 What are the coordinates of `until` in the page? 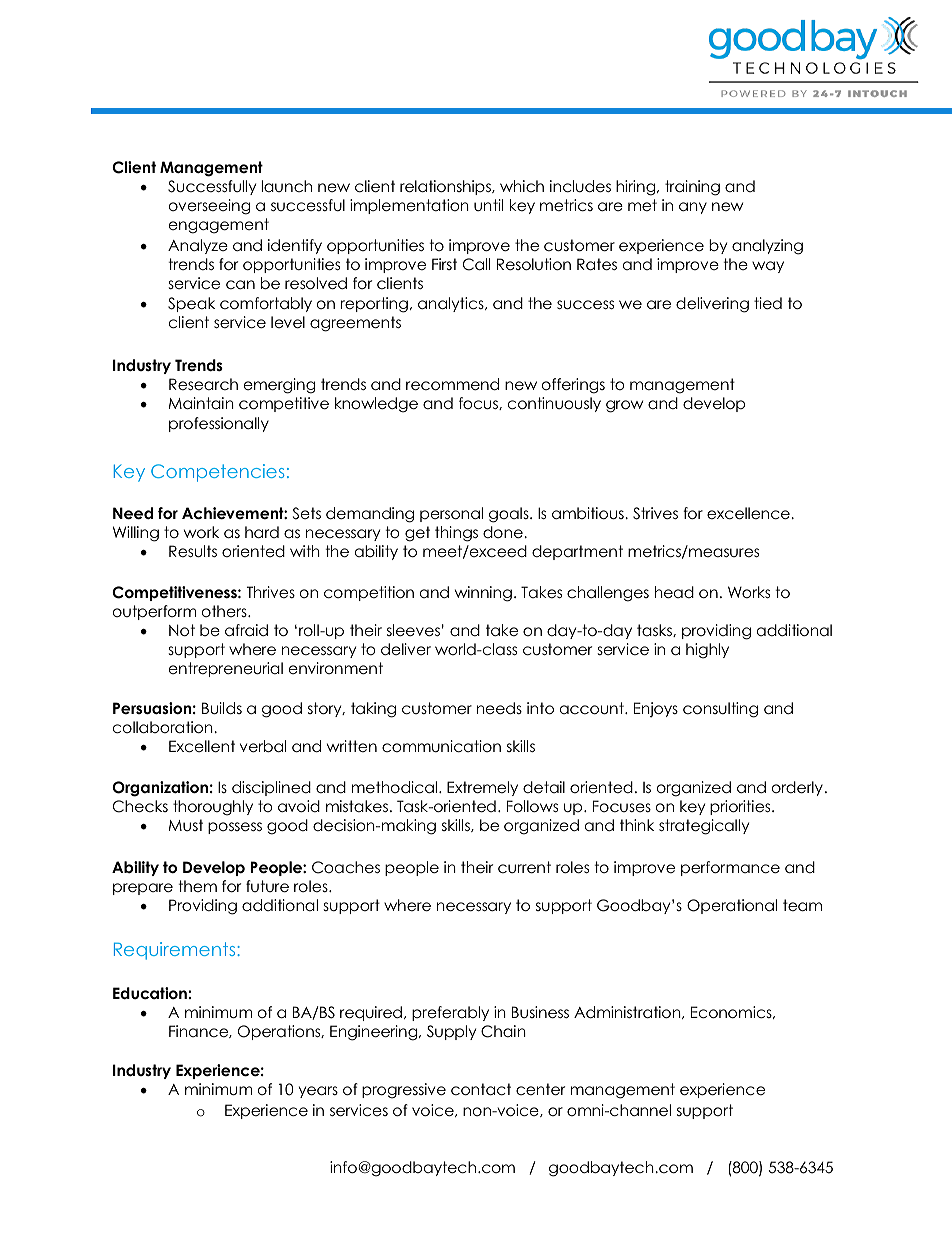 It's located at (488, 205).
